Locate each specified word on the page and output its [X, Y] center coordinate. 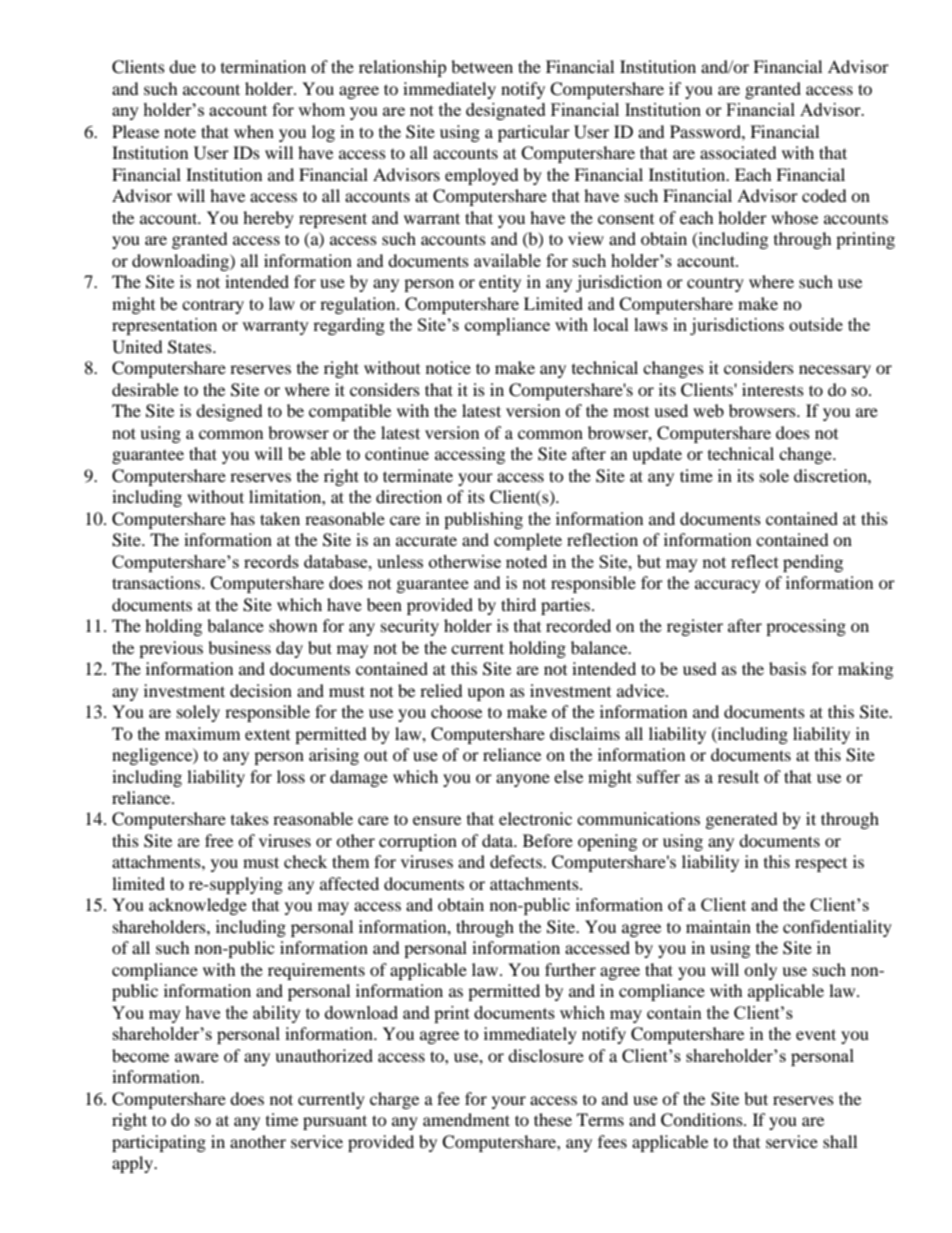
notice [448, 367]
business [239, 647]
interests [773, 389]
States [191, 347]
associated [738, 152]
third [518, 604]
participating [159, 1143]
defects [517, 861]
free [219, 840]
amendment [466, 1119]
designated [506, 111]
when [254, 131]
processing [806, 627]
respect [821, 865]
